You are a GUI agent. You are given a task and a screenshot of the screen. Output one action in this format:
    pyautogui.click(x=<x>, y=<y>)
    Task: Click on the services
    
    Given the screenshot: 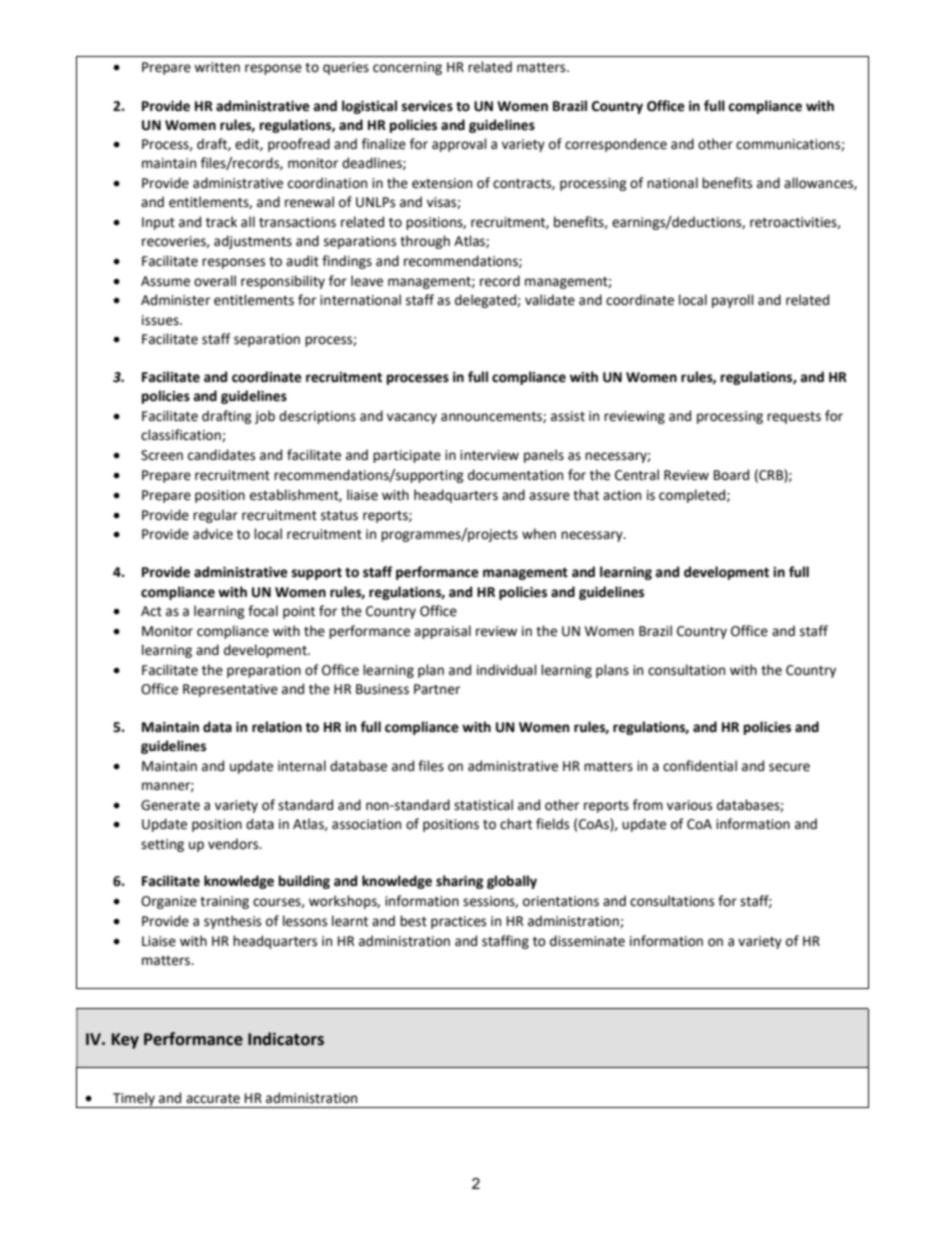 What is the action you would take?
    pyautogui.click(x=427, y=106)
